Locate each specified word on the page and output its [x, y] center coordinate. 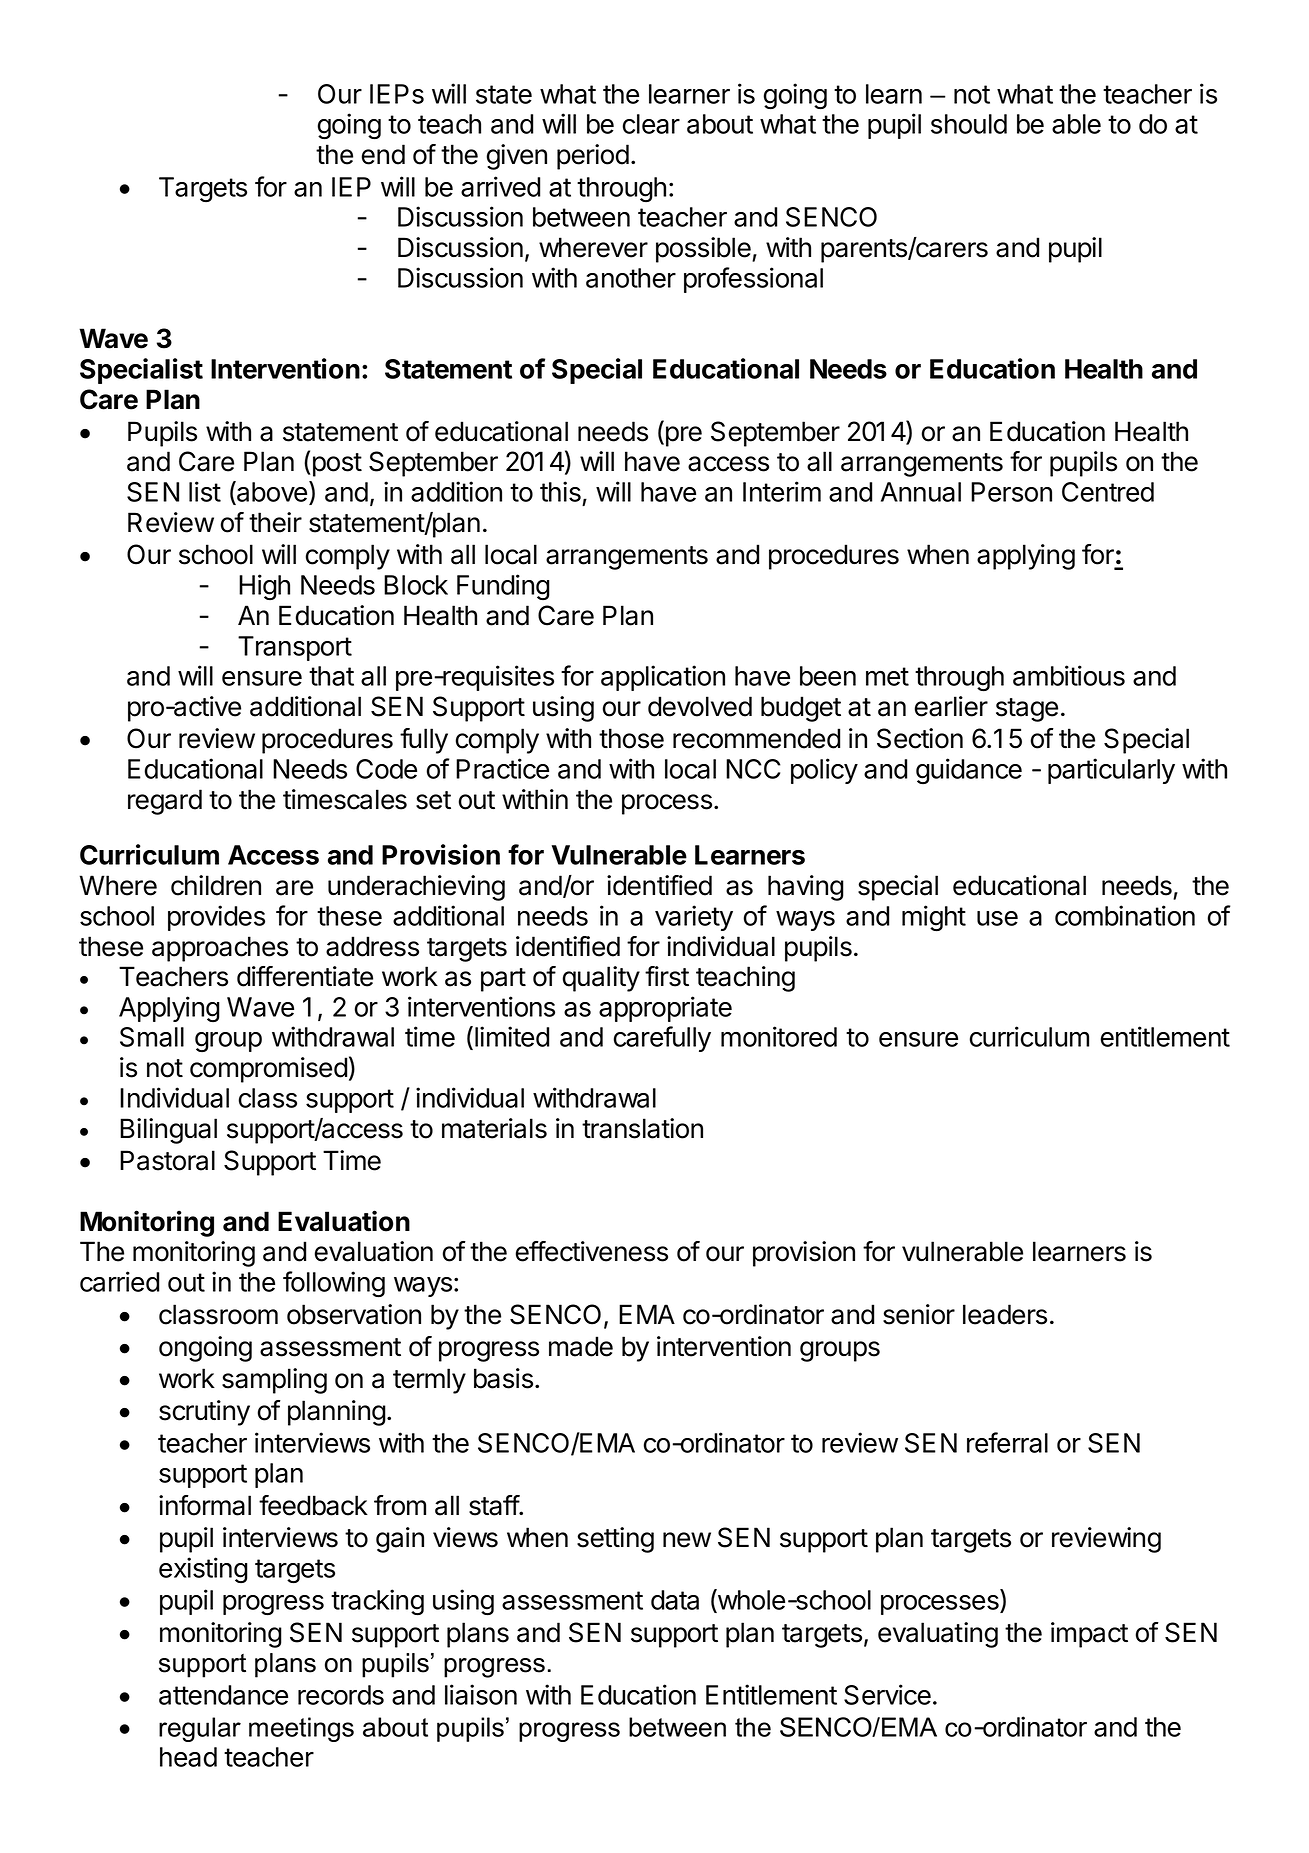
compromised [268, 1070]
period [593, 157]
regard [165, 802]
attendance [223, 1695]
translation [642, 1128]
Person [1011, 492]
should [969, 124]
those [631, 738]
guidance [969, 771]
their [275, 522]
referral [1007, 1442]
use [997, 918]
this [560, 491]
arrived [500, 186]
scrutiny [204, 1413]
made [581, 1346]
